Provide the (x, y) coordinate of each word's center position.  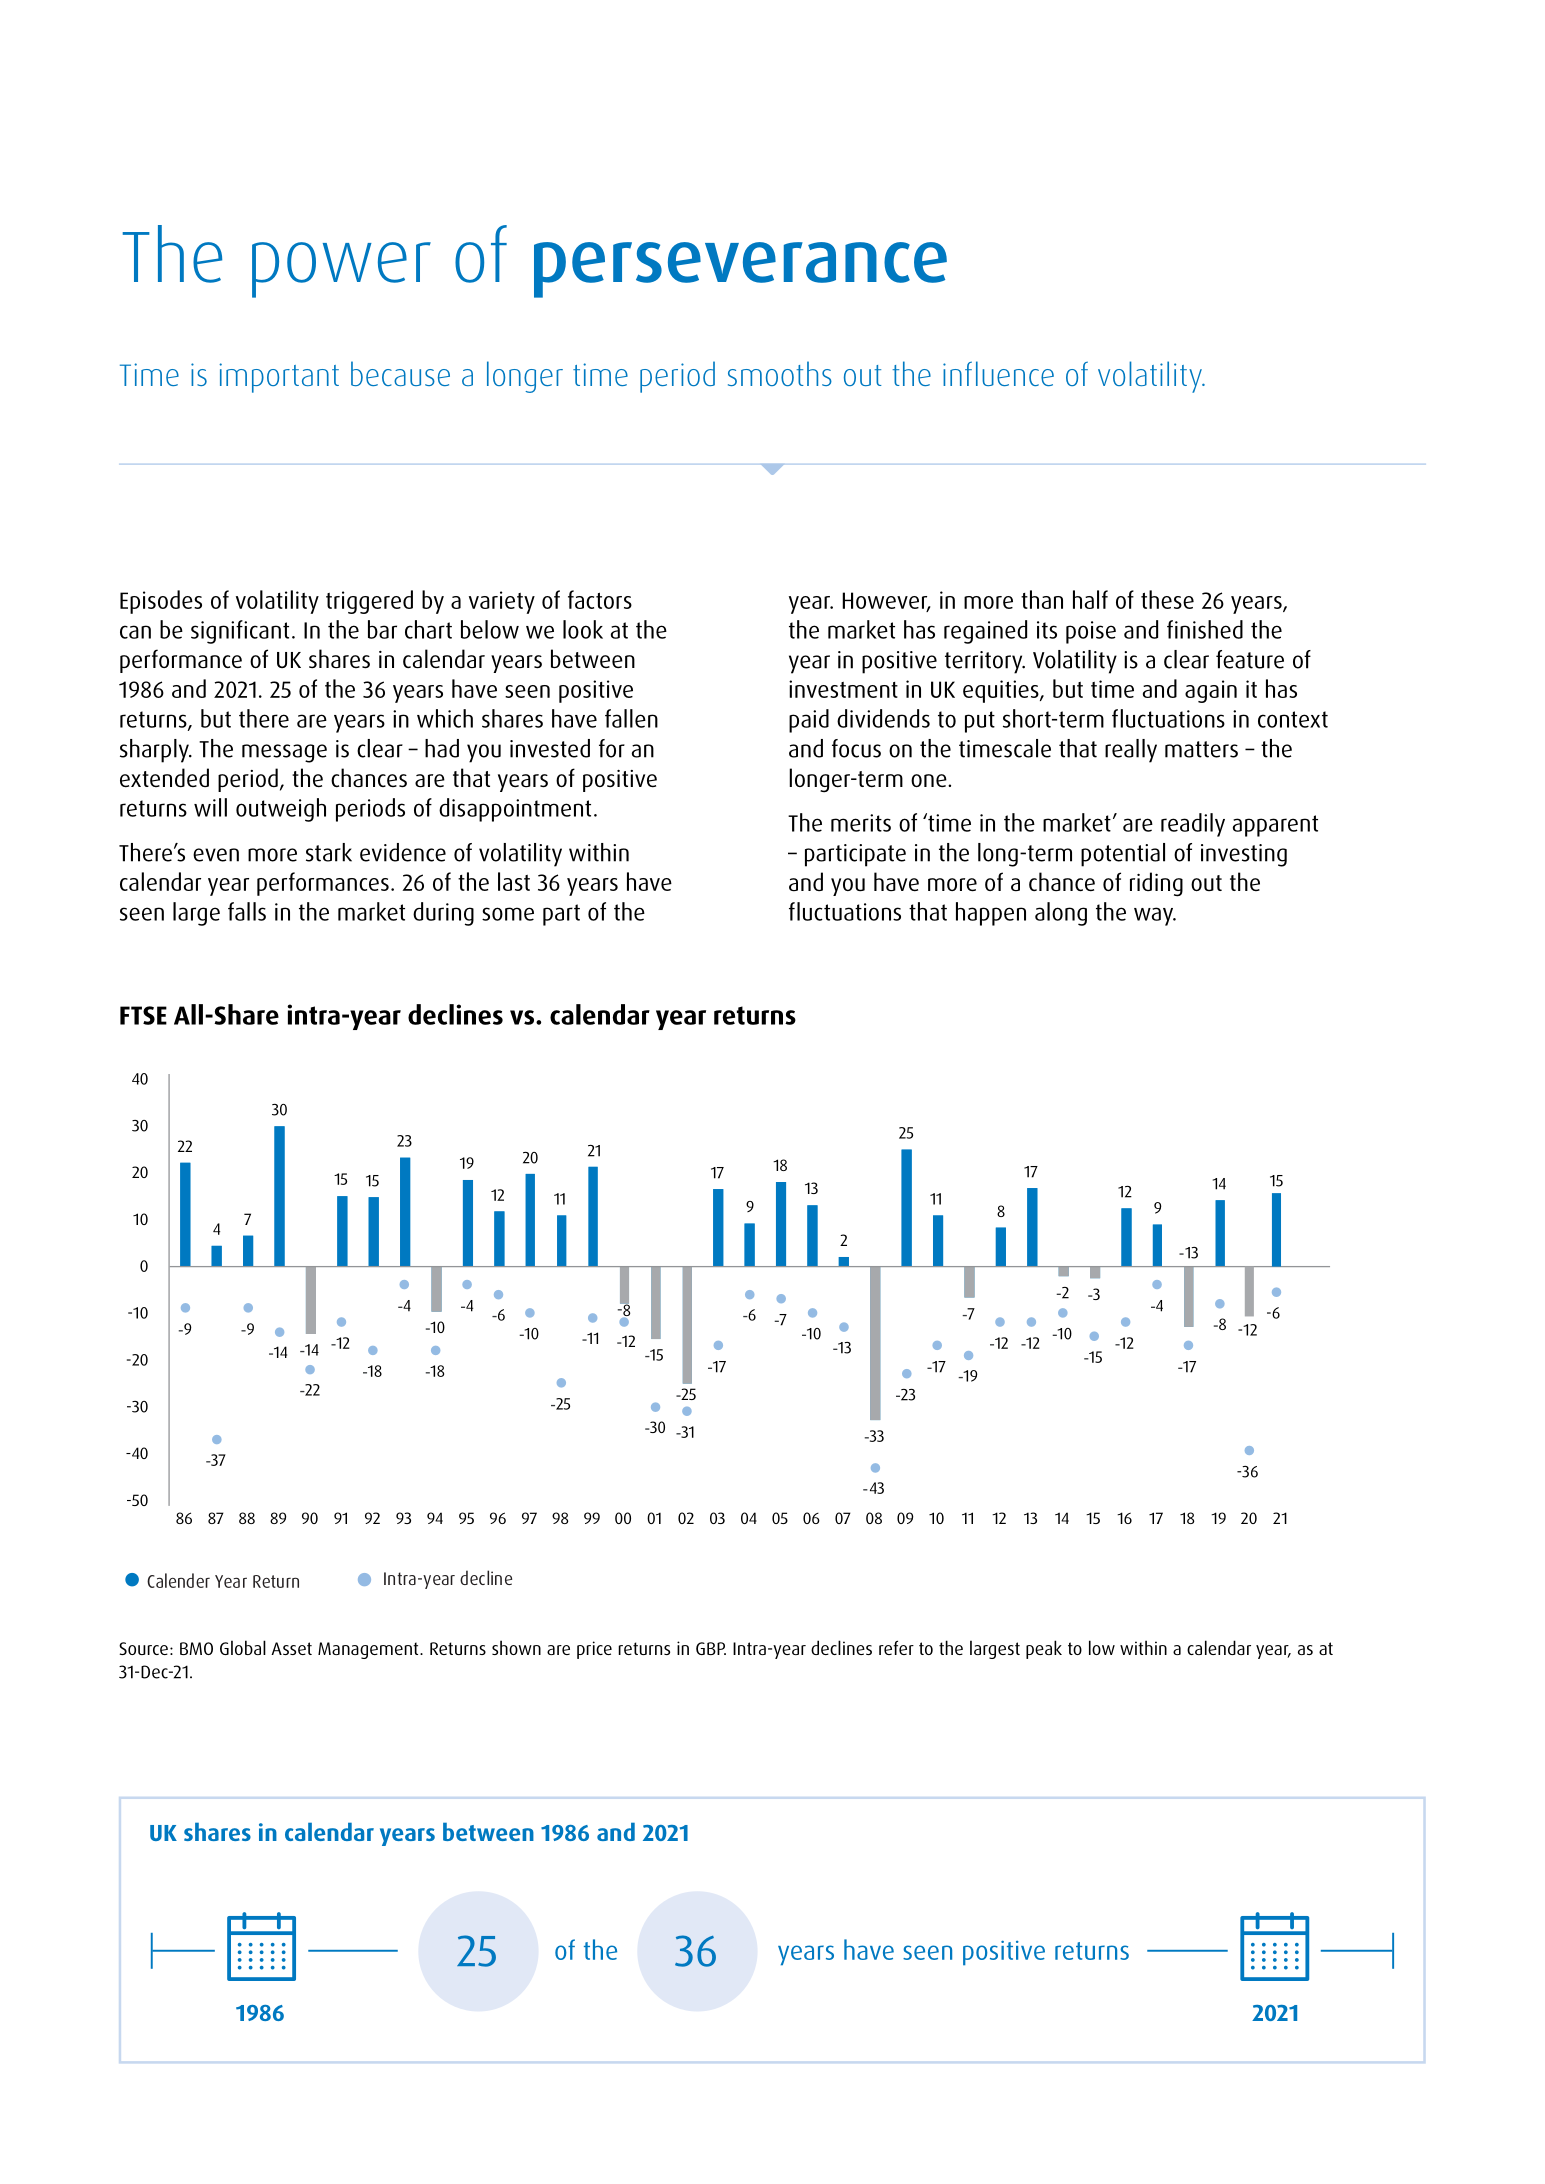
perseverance (740, 270)
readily (1193, 825)
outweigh (281, 810)
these (1167, 599)
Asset (291, 1648)
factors (600, 599)
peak (1044, 1649)
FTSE (143, 1015)
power (341, 270)
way (1155, 916)
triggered (369, 602)
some (508, 914)
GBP (711, 1648)
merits (861, 823)
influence (998, 373)
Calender (178, 1580)
